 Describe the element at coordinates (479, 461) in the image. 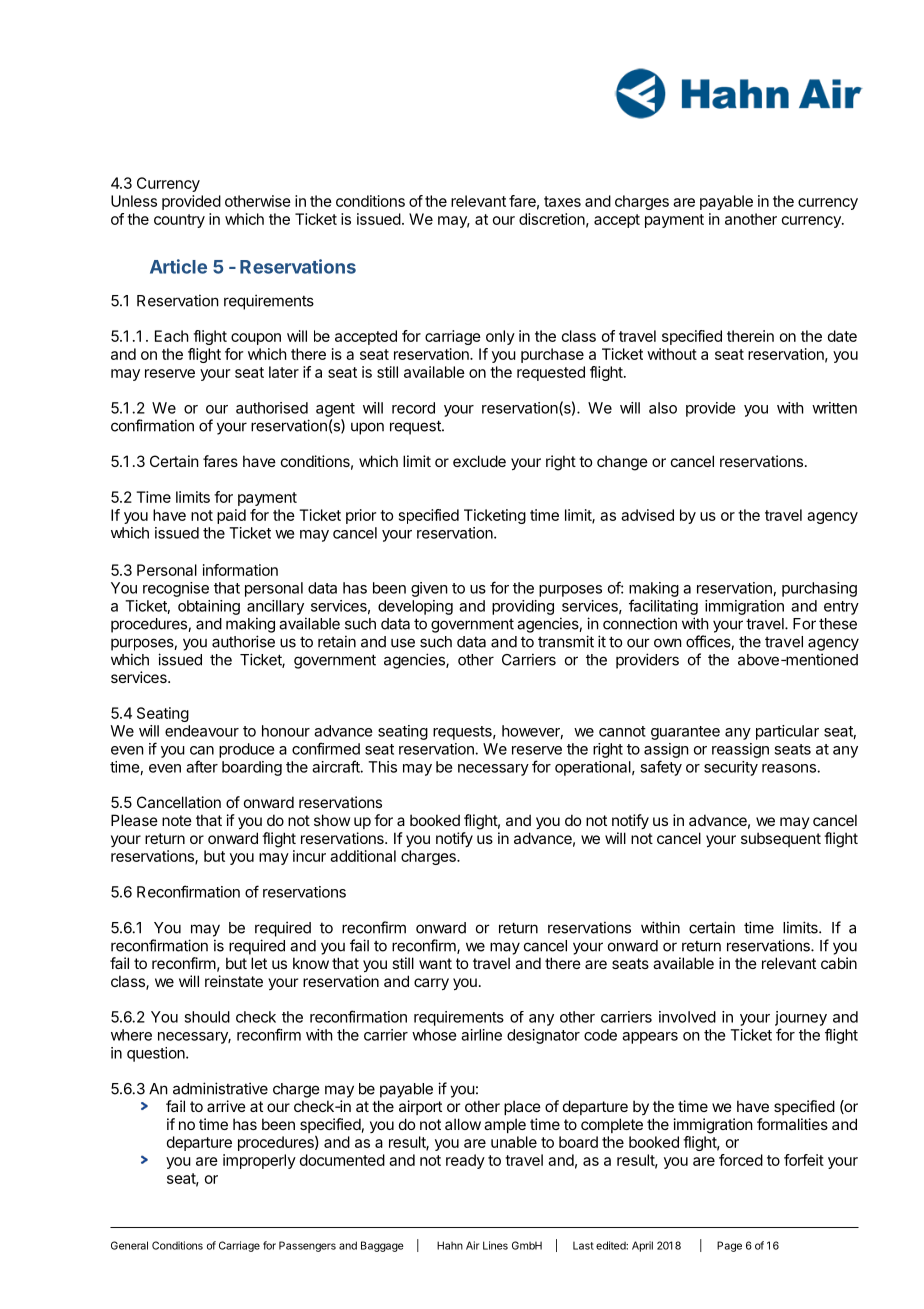

I see `exclude` at that location.
